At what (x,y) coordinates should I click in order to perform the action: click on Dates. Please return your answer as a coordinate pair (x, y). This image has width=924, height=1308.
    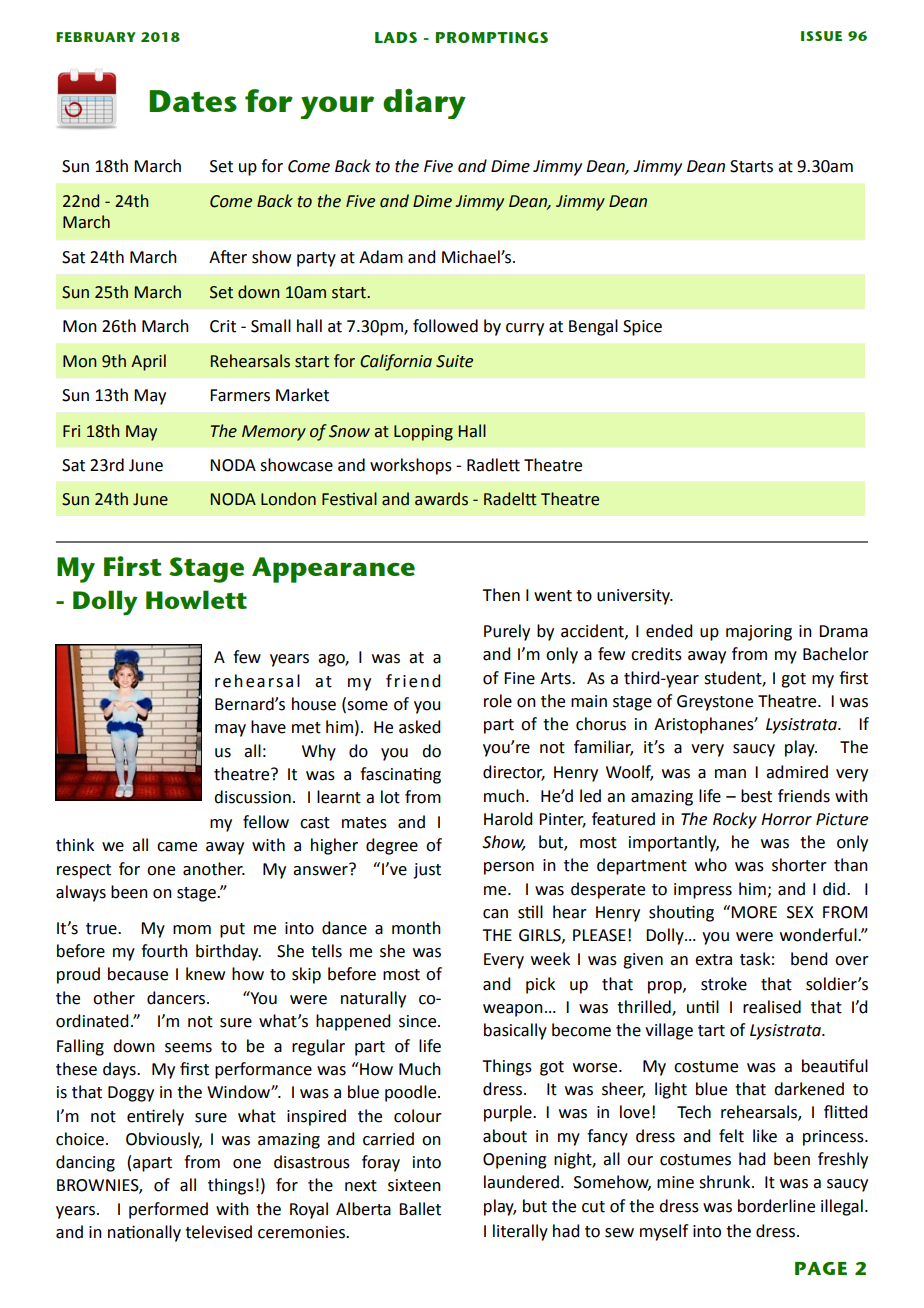
    Looking at the image, I should click on (193, 101).
